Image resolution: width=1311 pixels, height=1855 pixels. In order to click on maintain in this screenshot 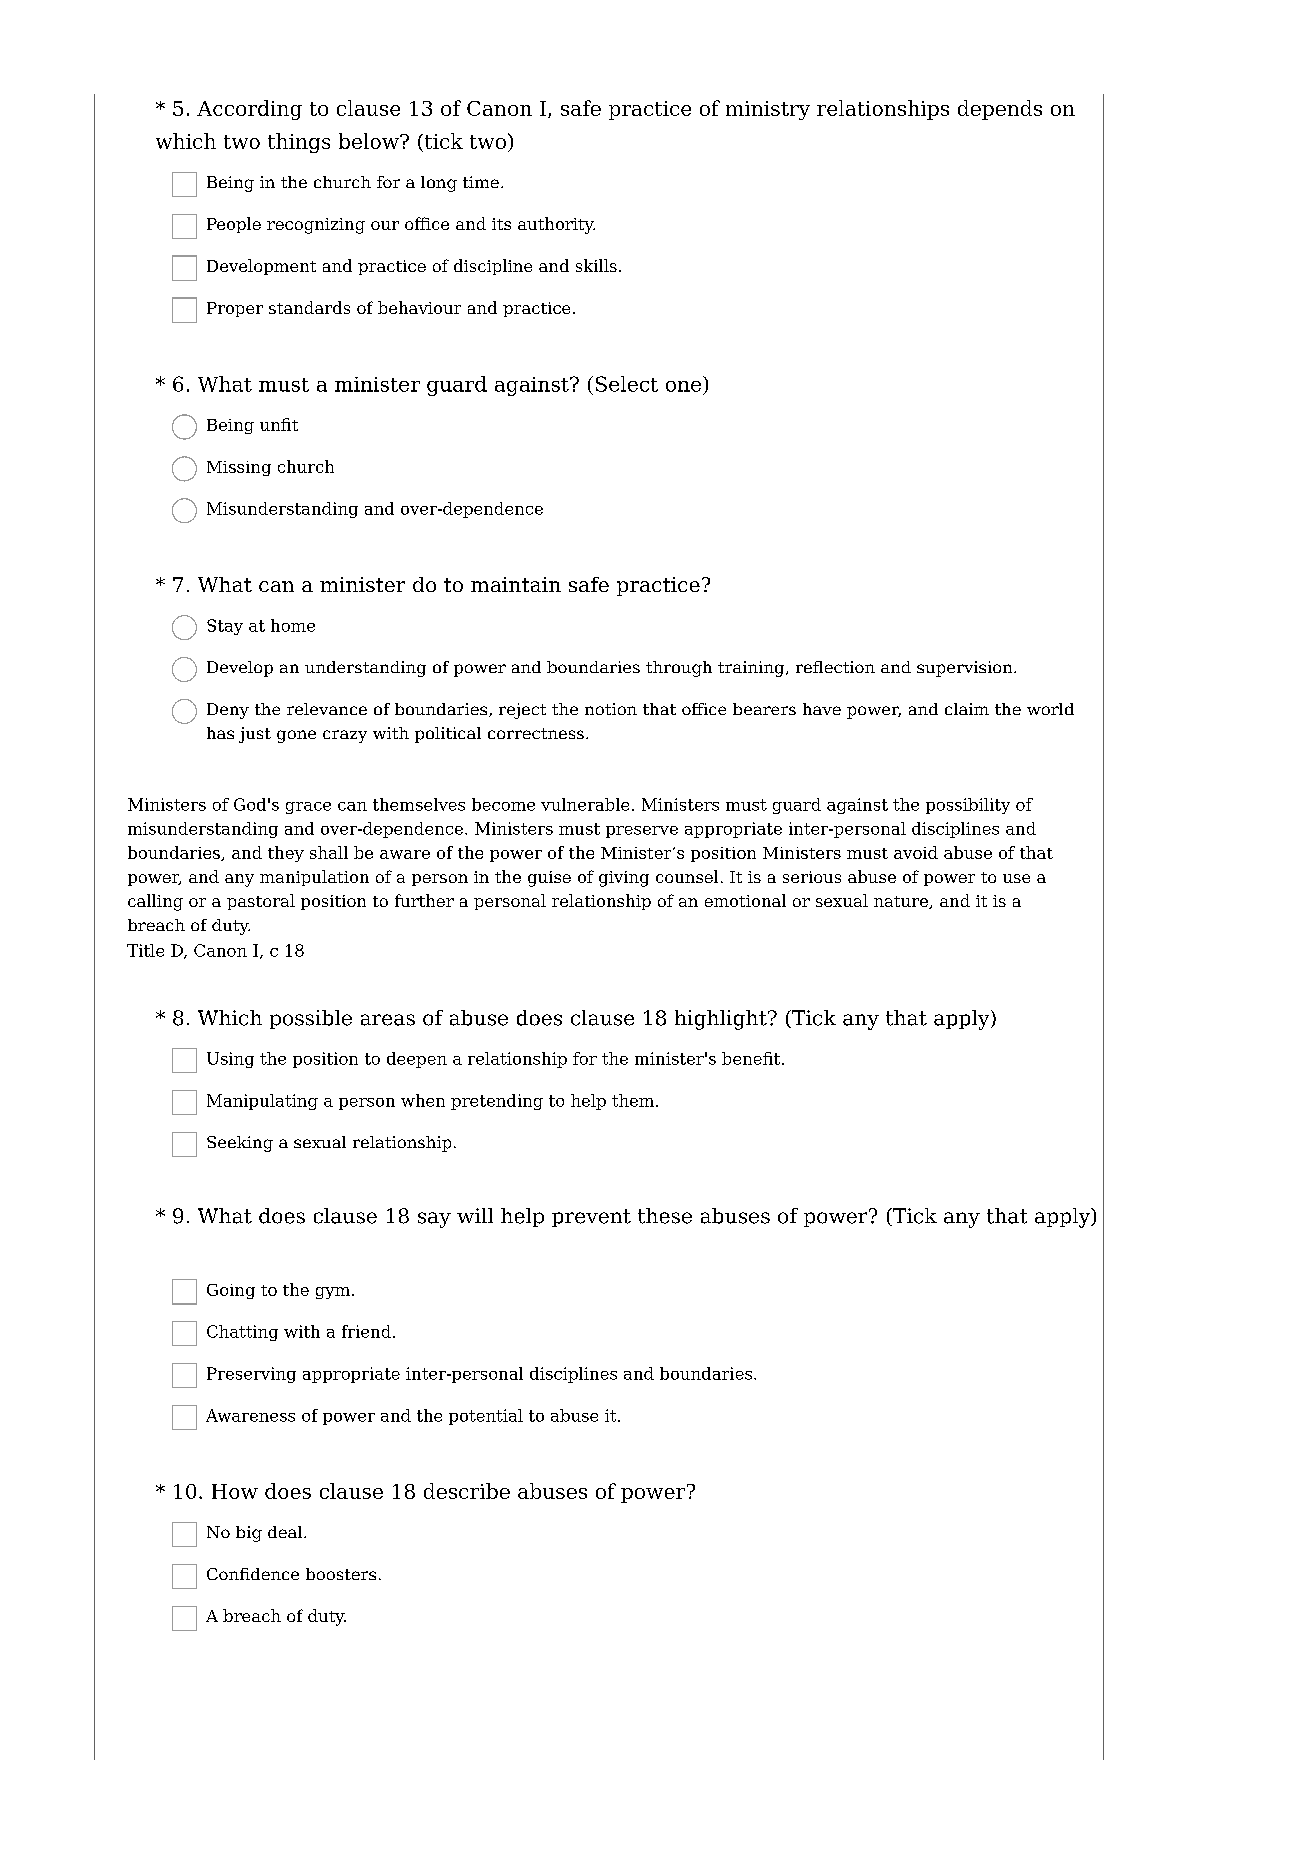, I will do `click(516, 584)`.
